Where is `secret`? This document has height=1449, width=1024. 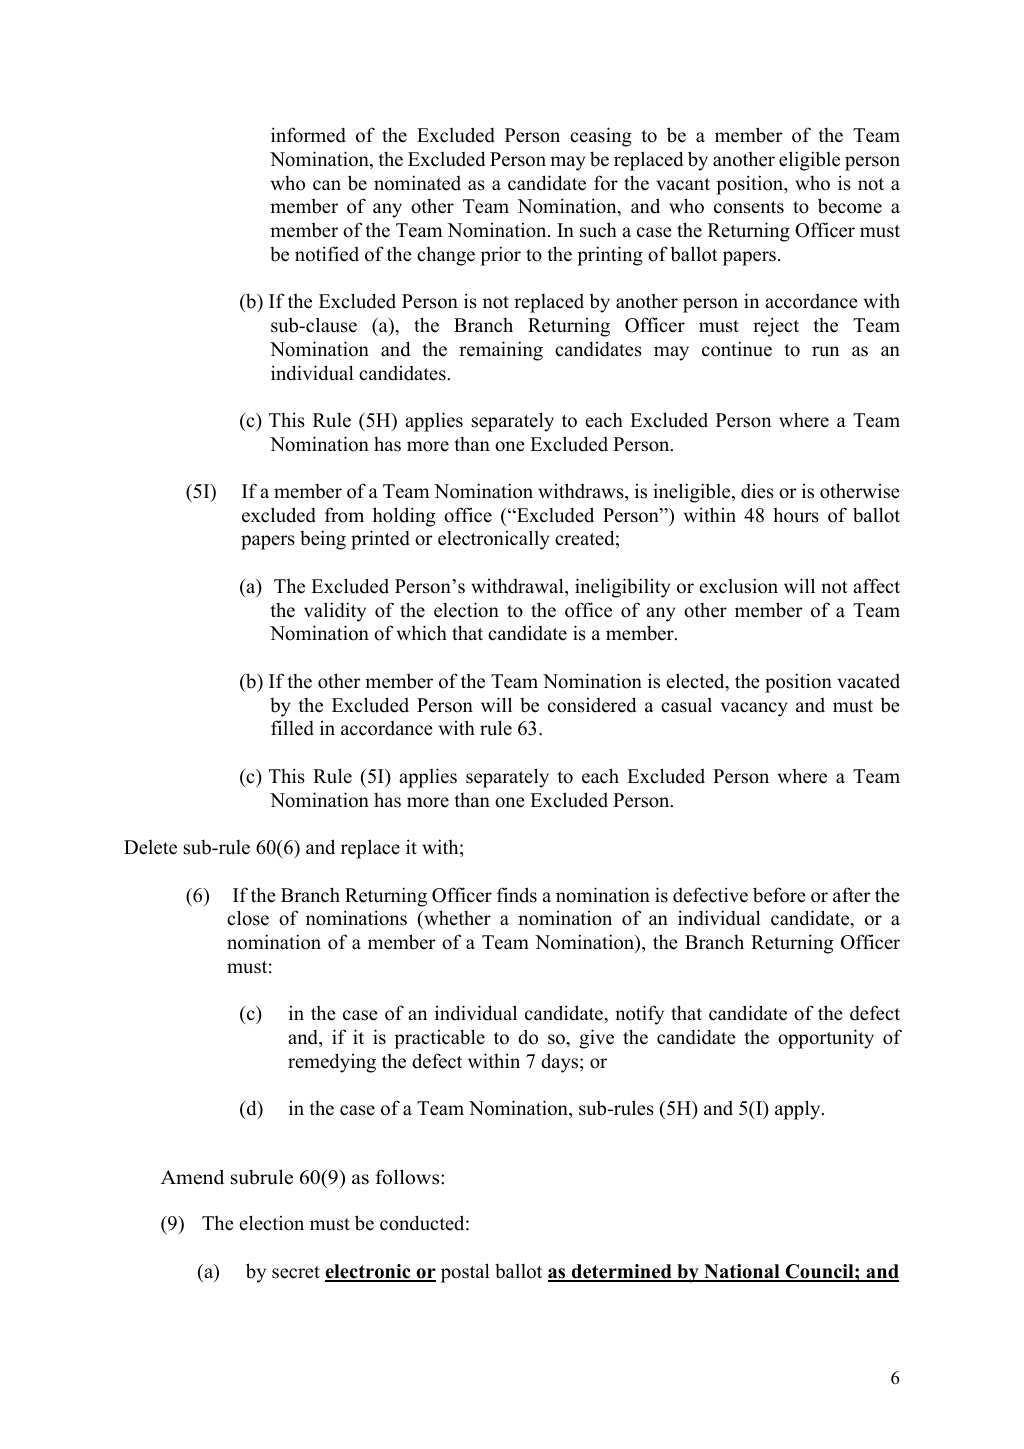 secret is located at coordinates (296, 1272).
